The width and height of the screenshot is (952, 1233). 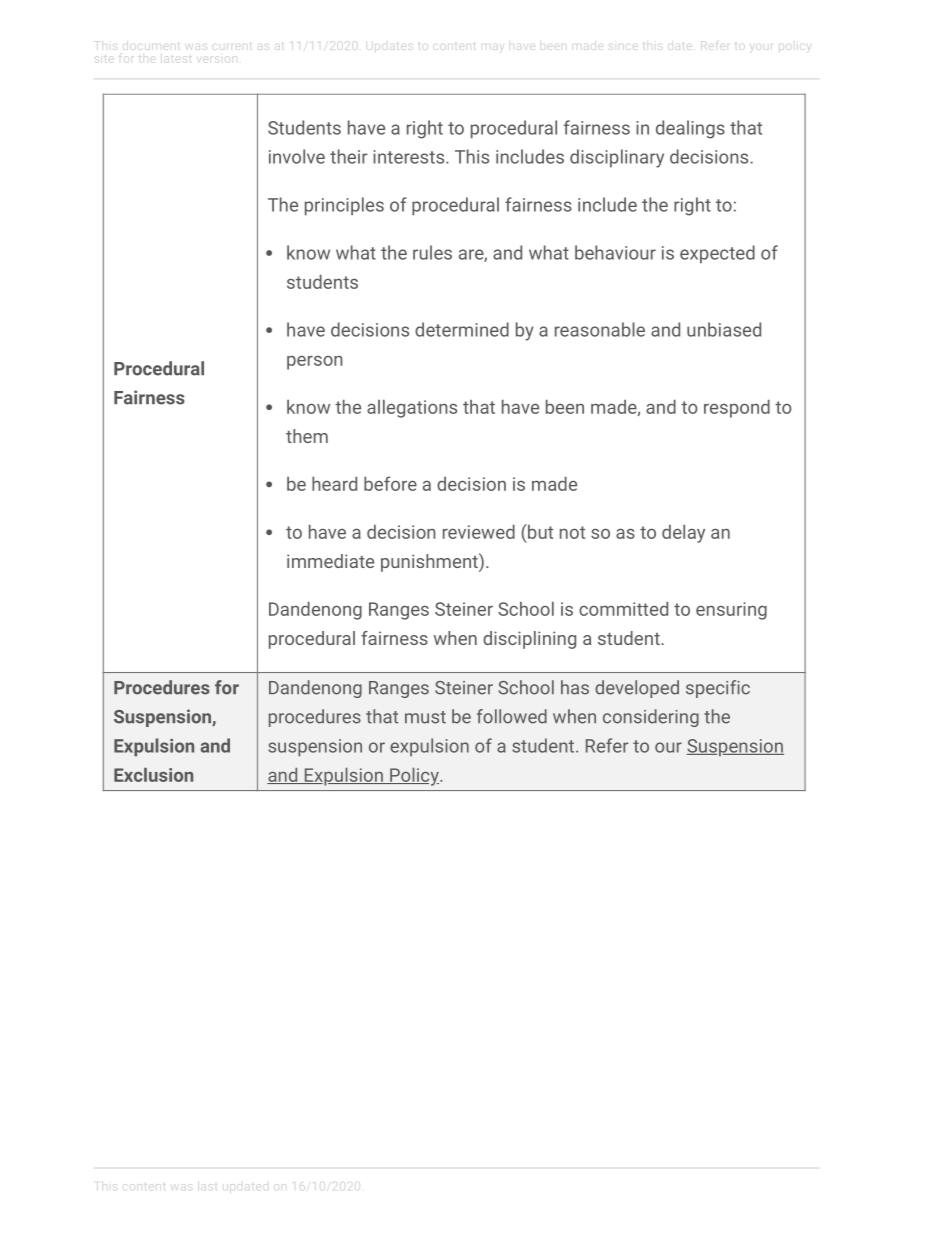 I want to click on dealings, so click(x=690, y=129).
